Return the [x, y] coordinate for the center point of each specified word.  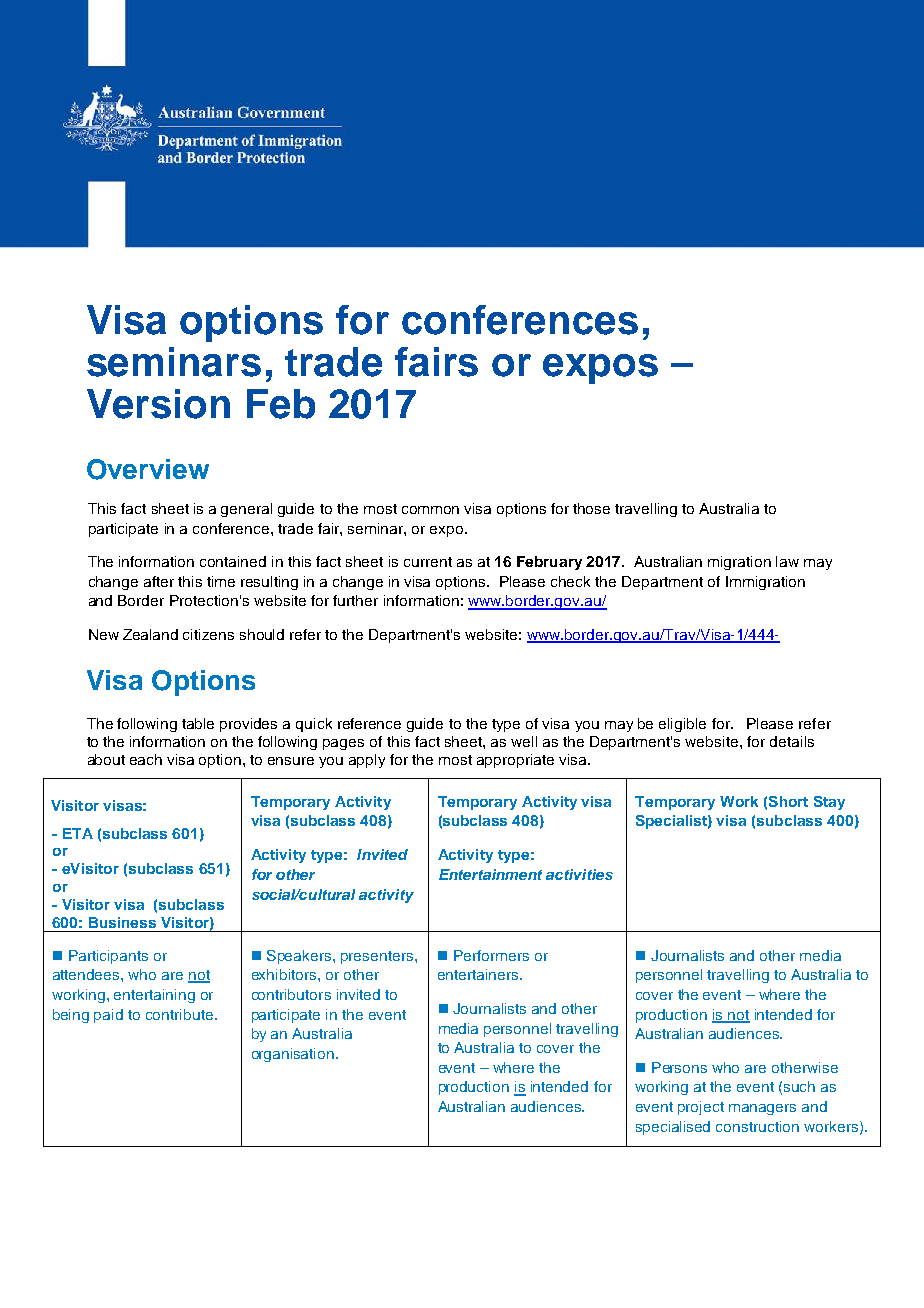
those [591, 508]
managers [762, 1109]
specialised [673, 1128]
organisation [293, 1055]
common [430, 510]
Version [158, 404]
